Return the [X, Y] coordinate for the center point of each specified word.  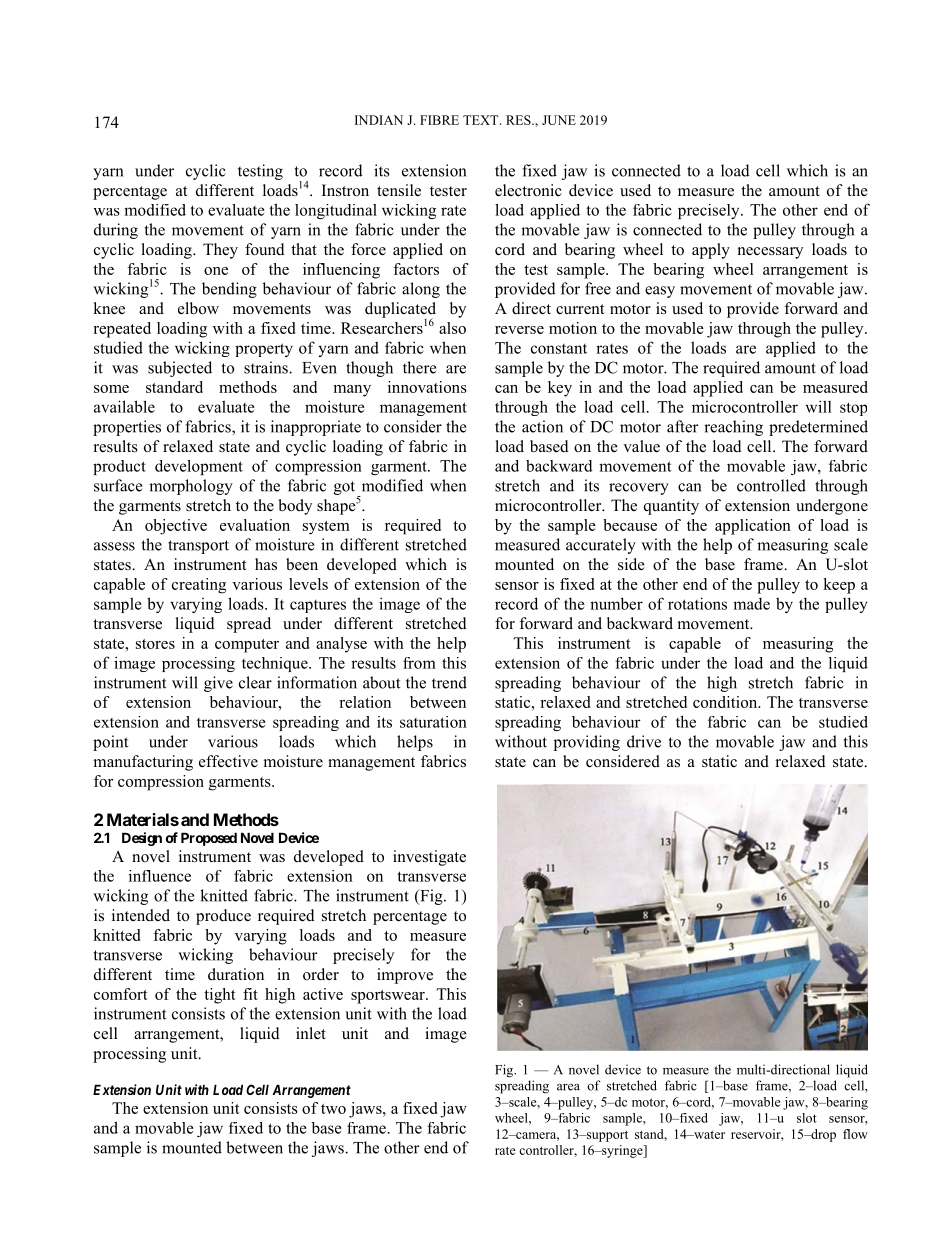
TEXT [482, 120]
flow [855, 1134]
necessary [770, 253]
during [116, 231]
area [568, 1087]
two [333, 1109]
